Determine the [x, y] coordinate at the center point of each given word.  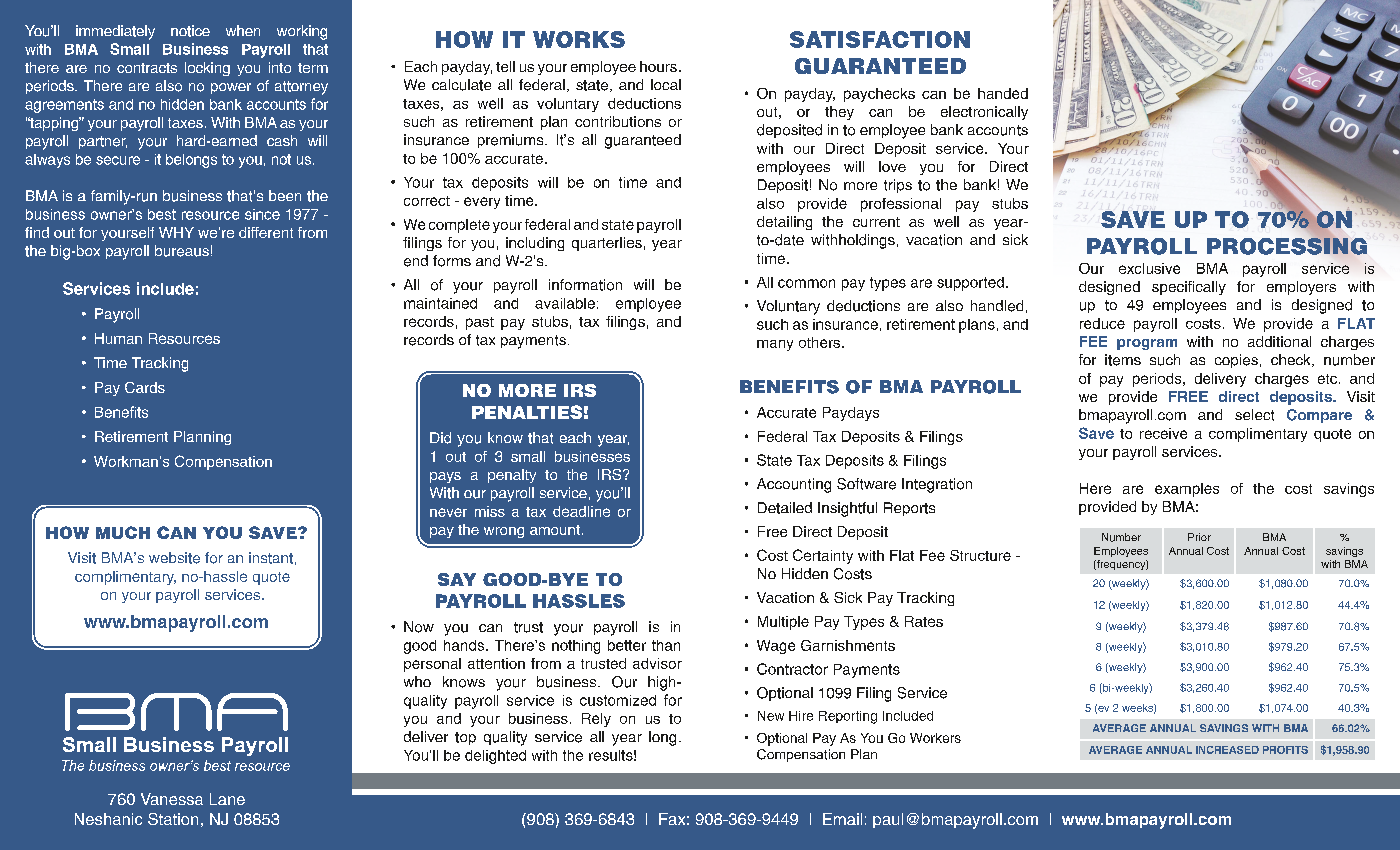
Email [842, 819]
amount [555, 530]
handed [1003, 93]
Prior [1199, 537]
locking [207, 69]
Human [118, 338]
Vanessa [172, 799]
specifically [1189, 288]
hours [658, 66]
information [585, 285]
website [174, 558]
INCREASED [1227, 750]
